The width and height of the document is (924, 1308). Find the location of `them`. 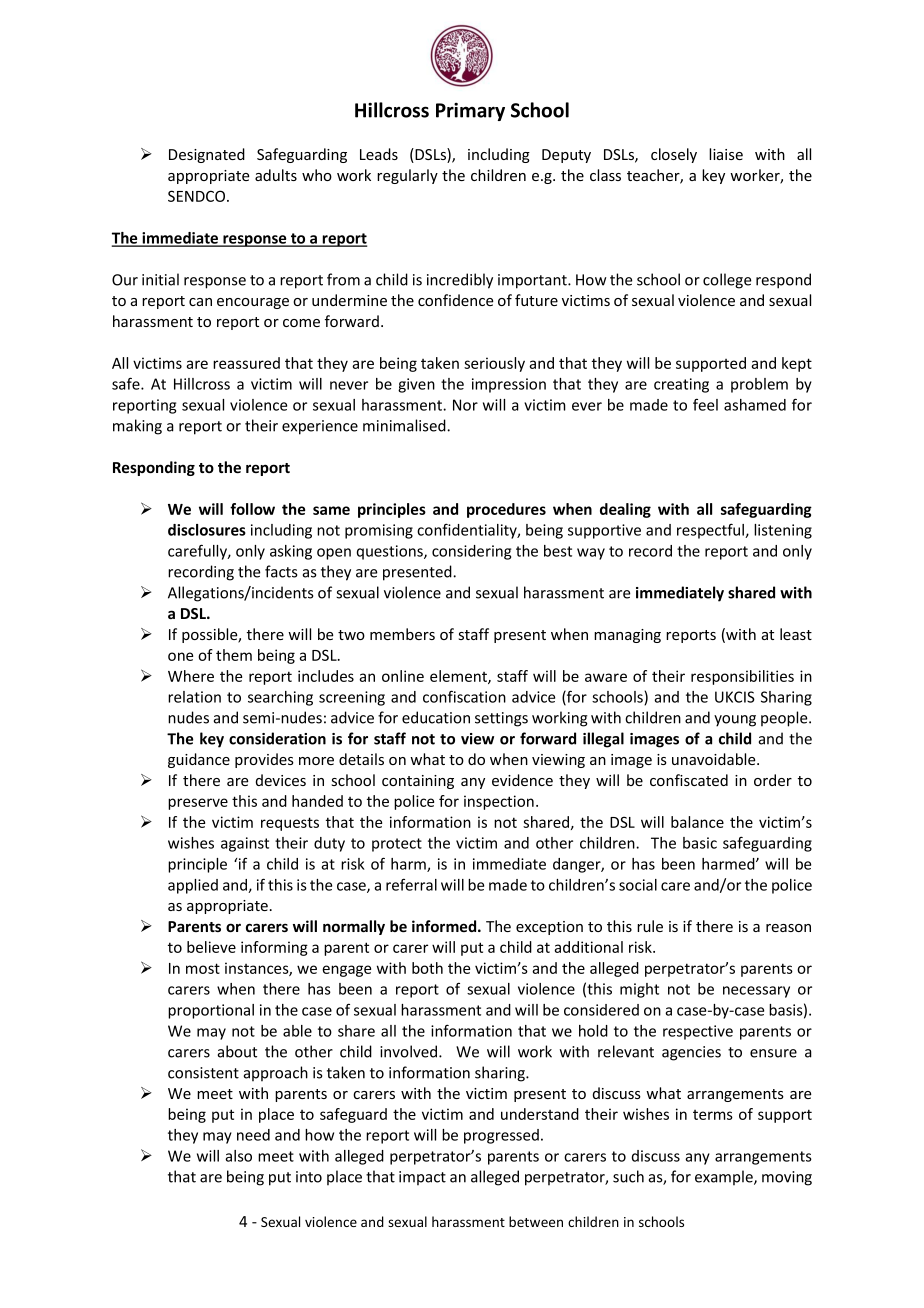

them is located at coordinates (234, 655).
